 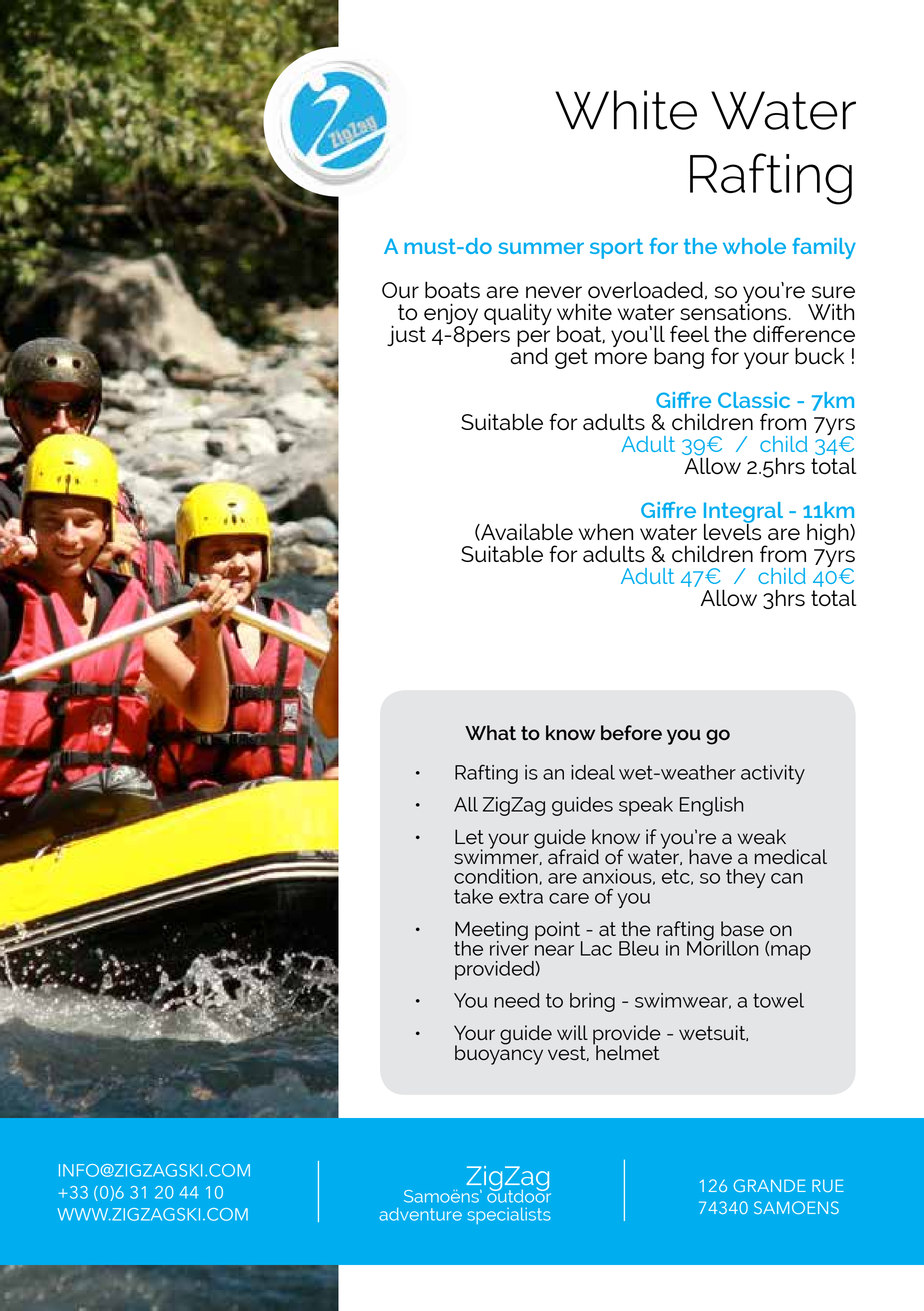 I want to click on sport, so click(x=616, y=249).
